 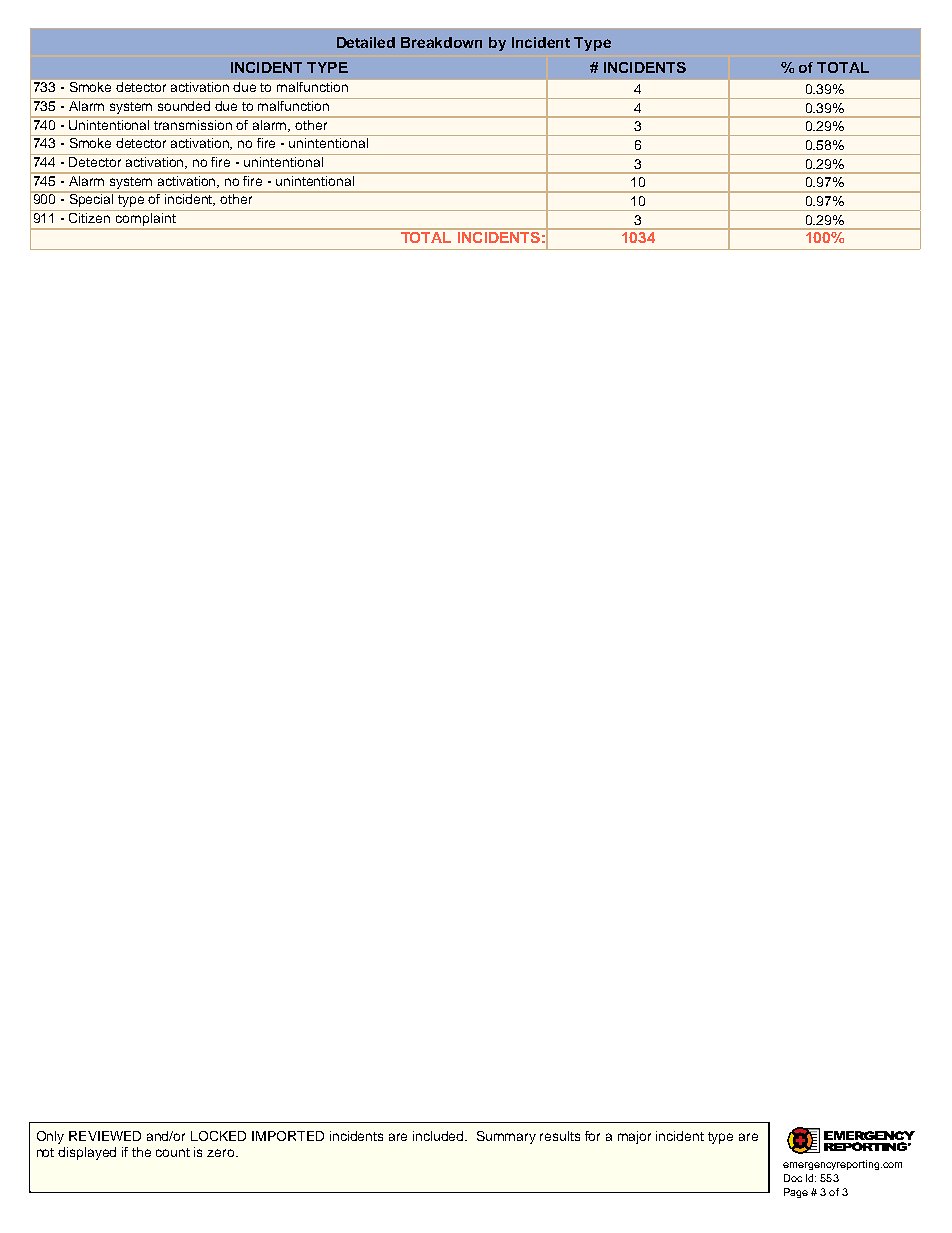 What do you see at coordinates (90, 216) in the screenshot?
I see `Citizen` at bounding box center [90, 216].
